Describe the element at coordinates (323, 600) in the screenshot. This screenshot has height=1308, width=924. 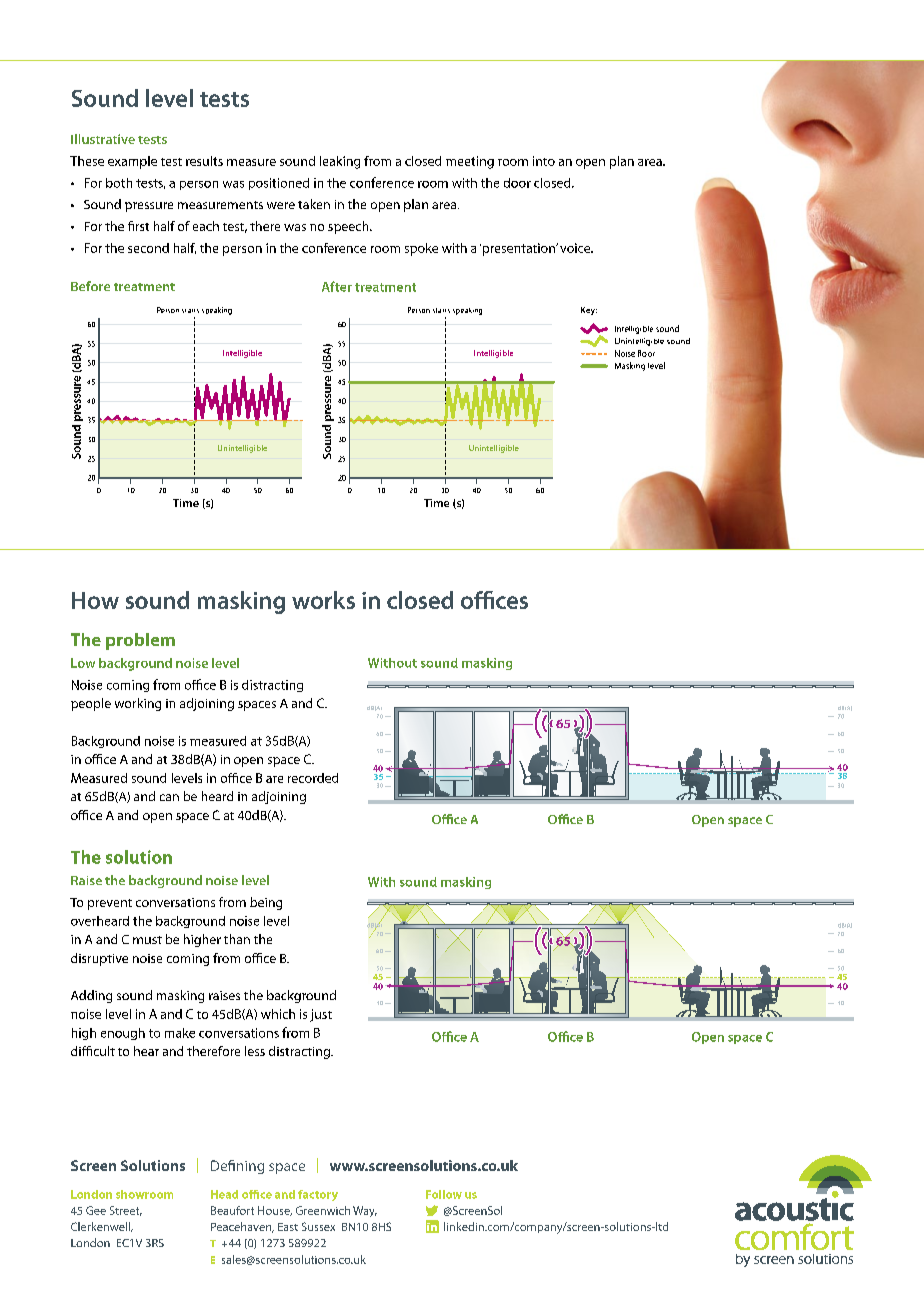
I see `works` at that location.
